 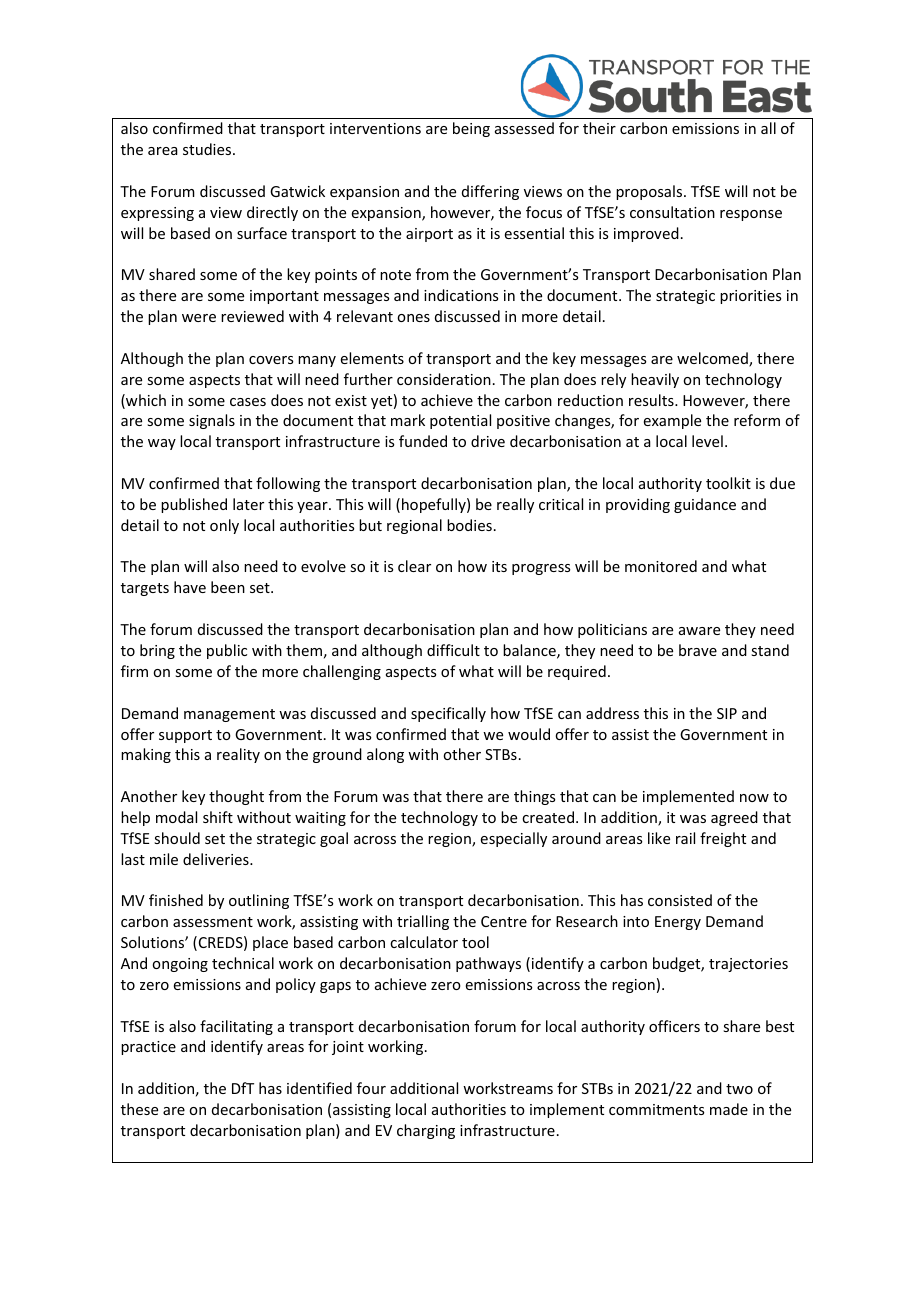 What do you see at coordinates (650, 192) in the page?
I see `proposals` at bounding box center [650, 192].
